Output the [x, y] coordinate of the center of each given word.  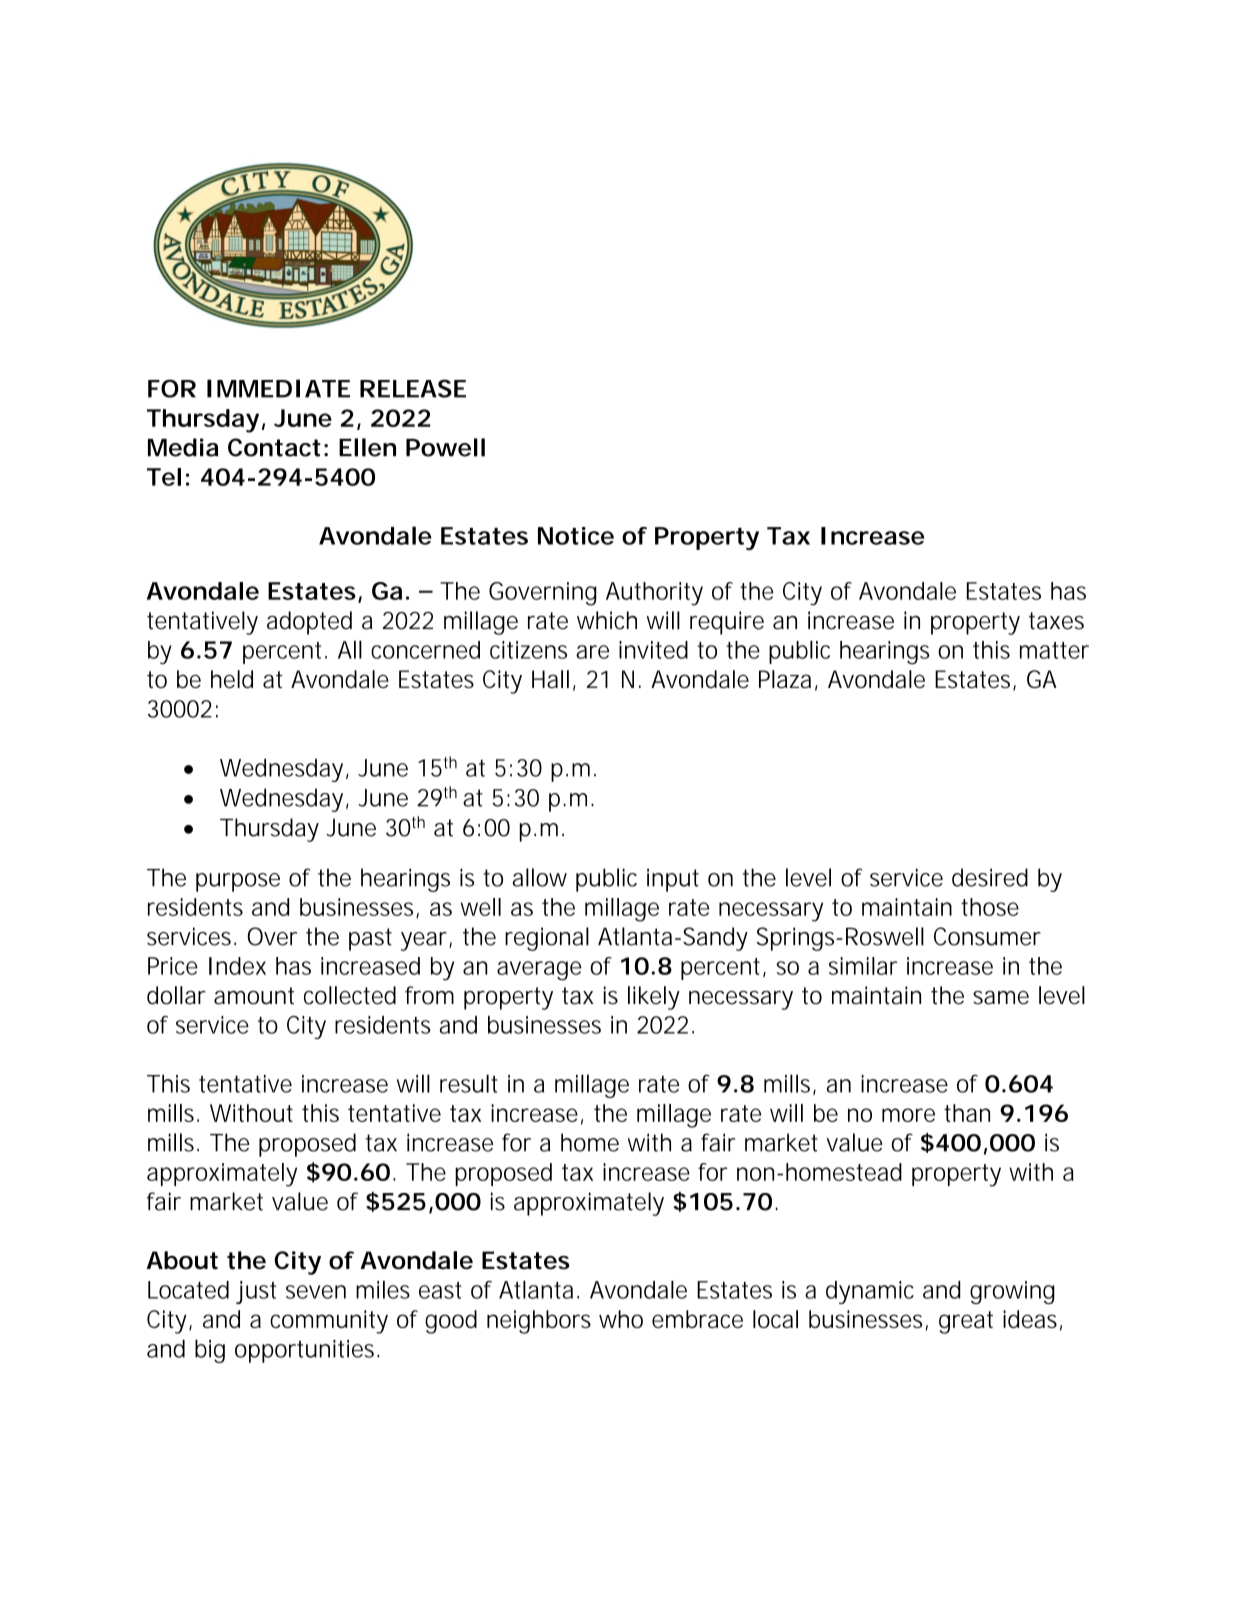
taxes [1056, 621]
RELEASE [413, 388]
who [621, 1319]
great [966, 1322]
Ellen [367, 447]
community [329, 1322]
